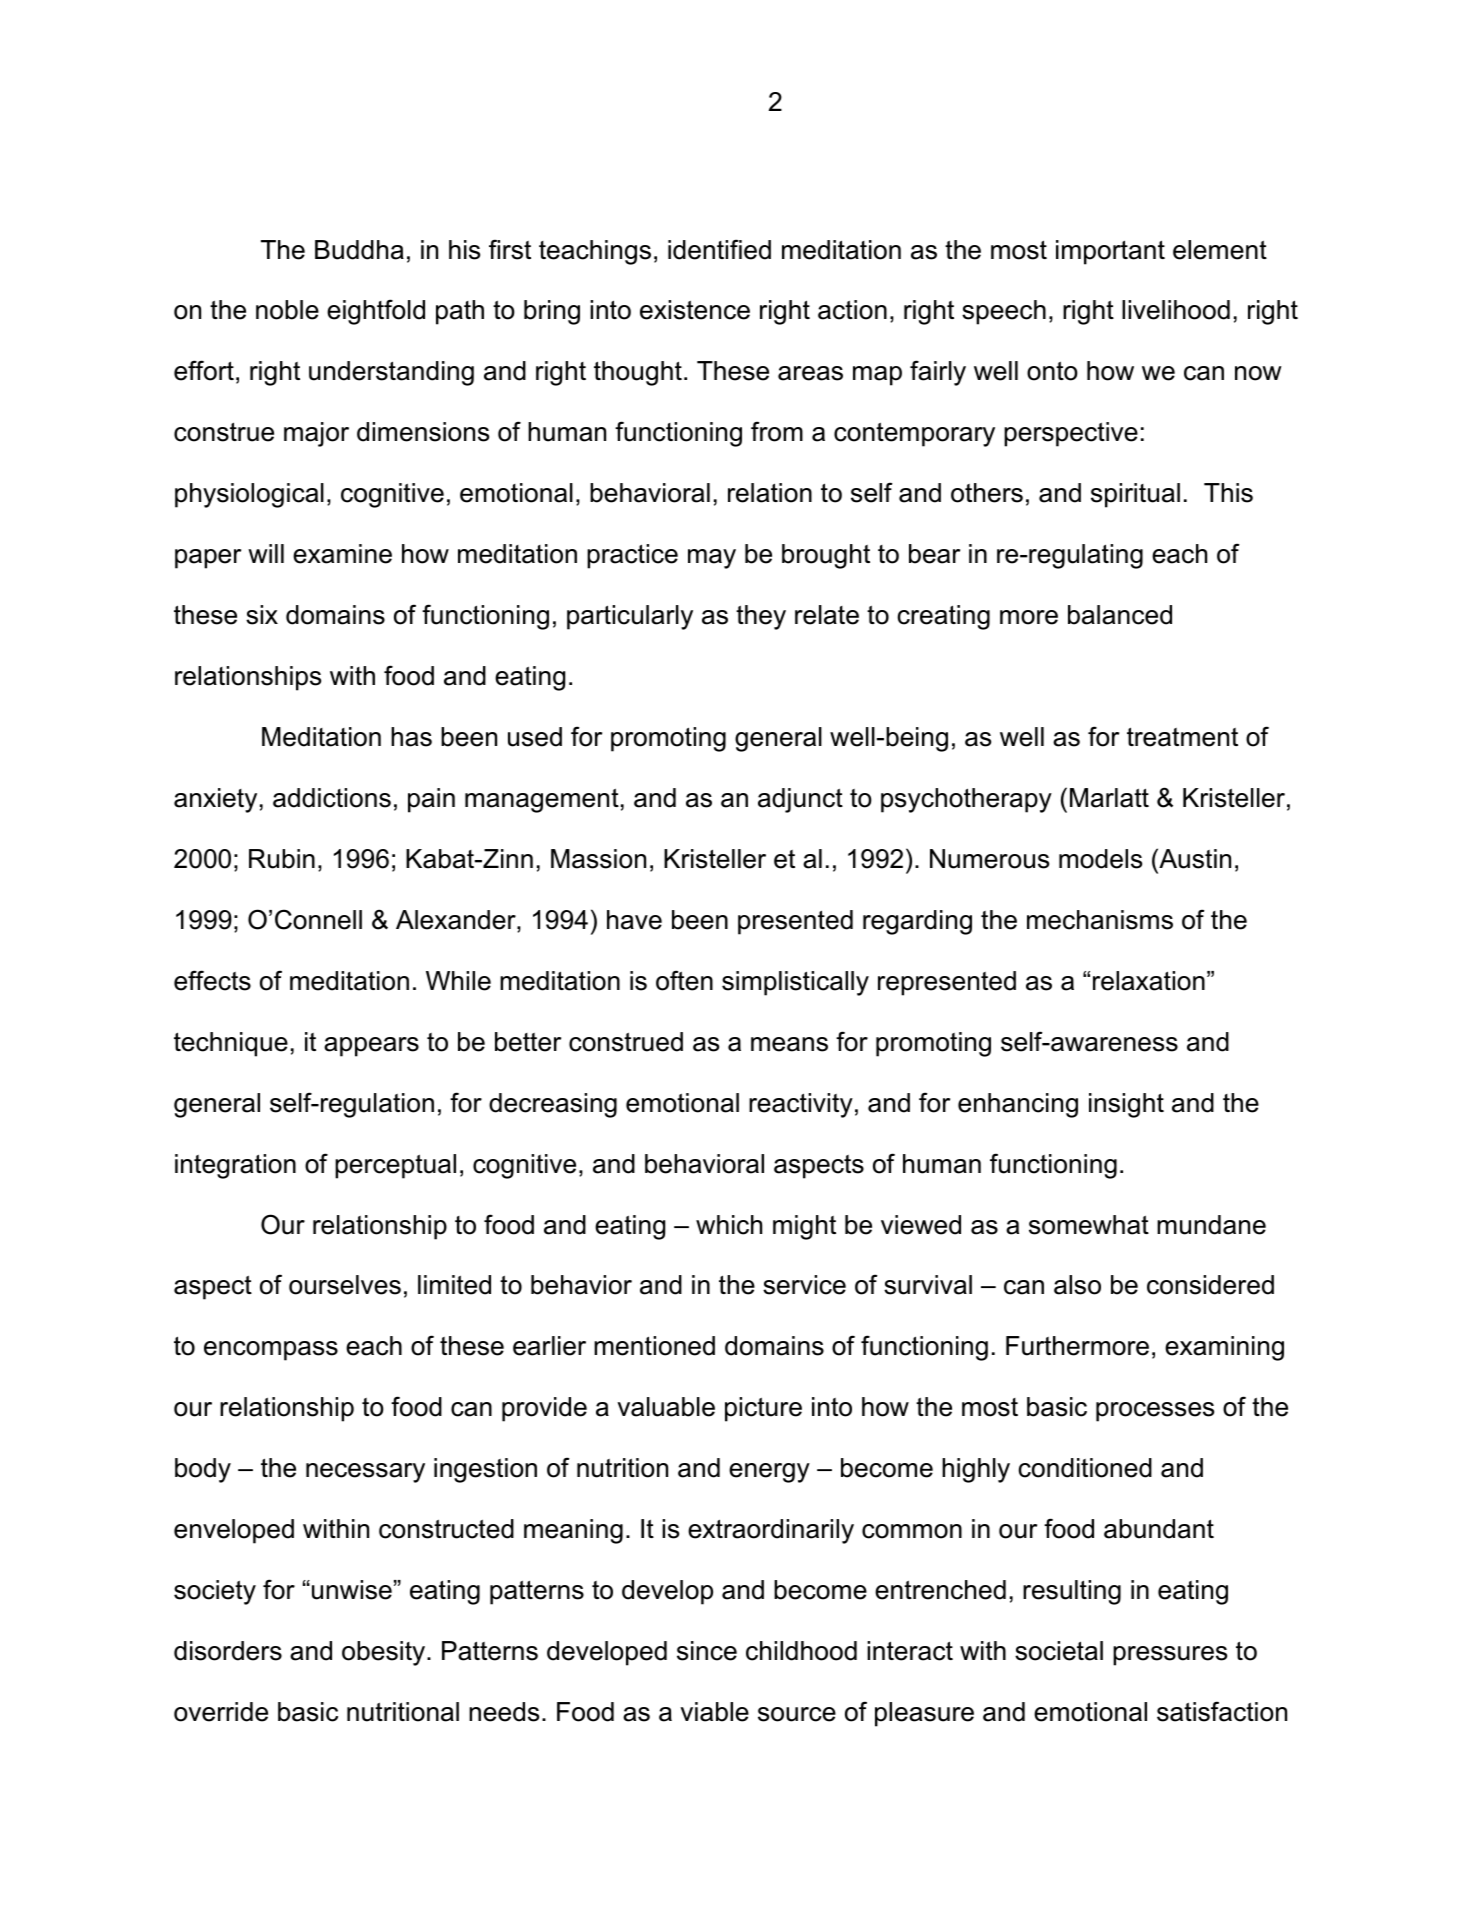 The image size is (1475, 1908). Describe the element at coordinates (385, 1653) in the screenshot. I see `obesity` at that location.
